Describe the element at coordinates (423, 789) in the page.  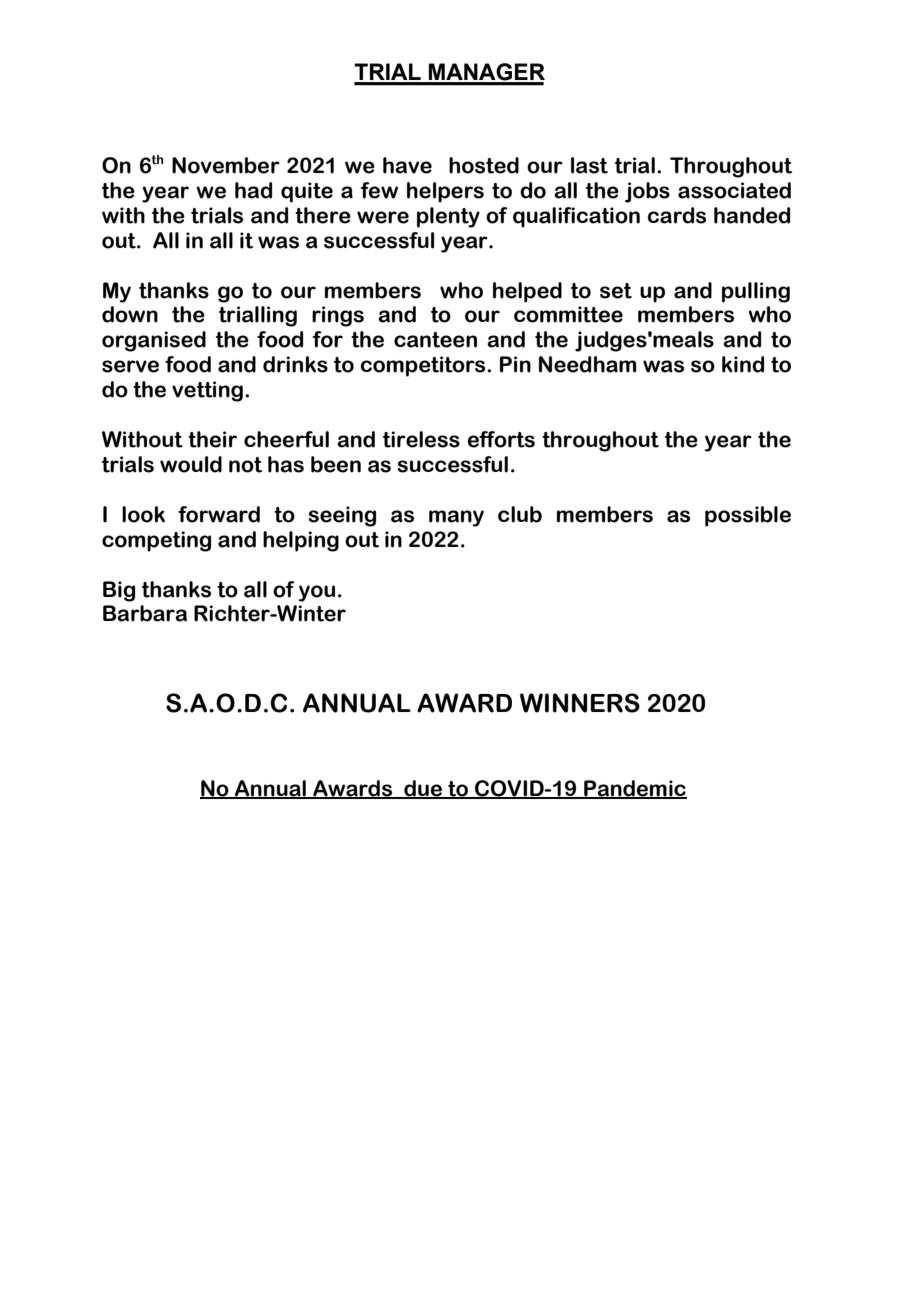
I see `due` at that location.
